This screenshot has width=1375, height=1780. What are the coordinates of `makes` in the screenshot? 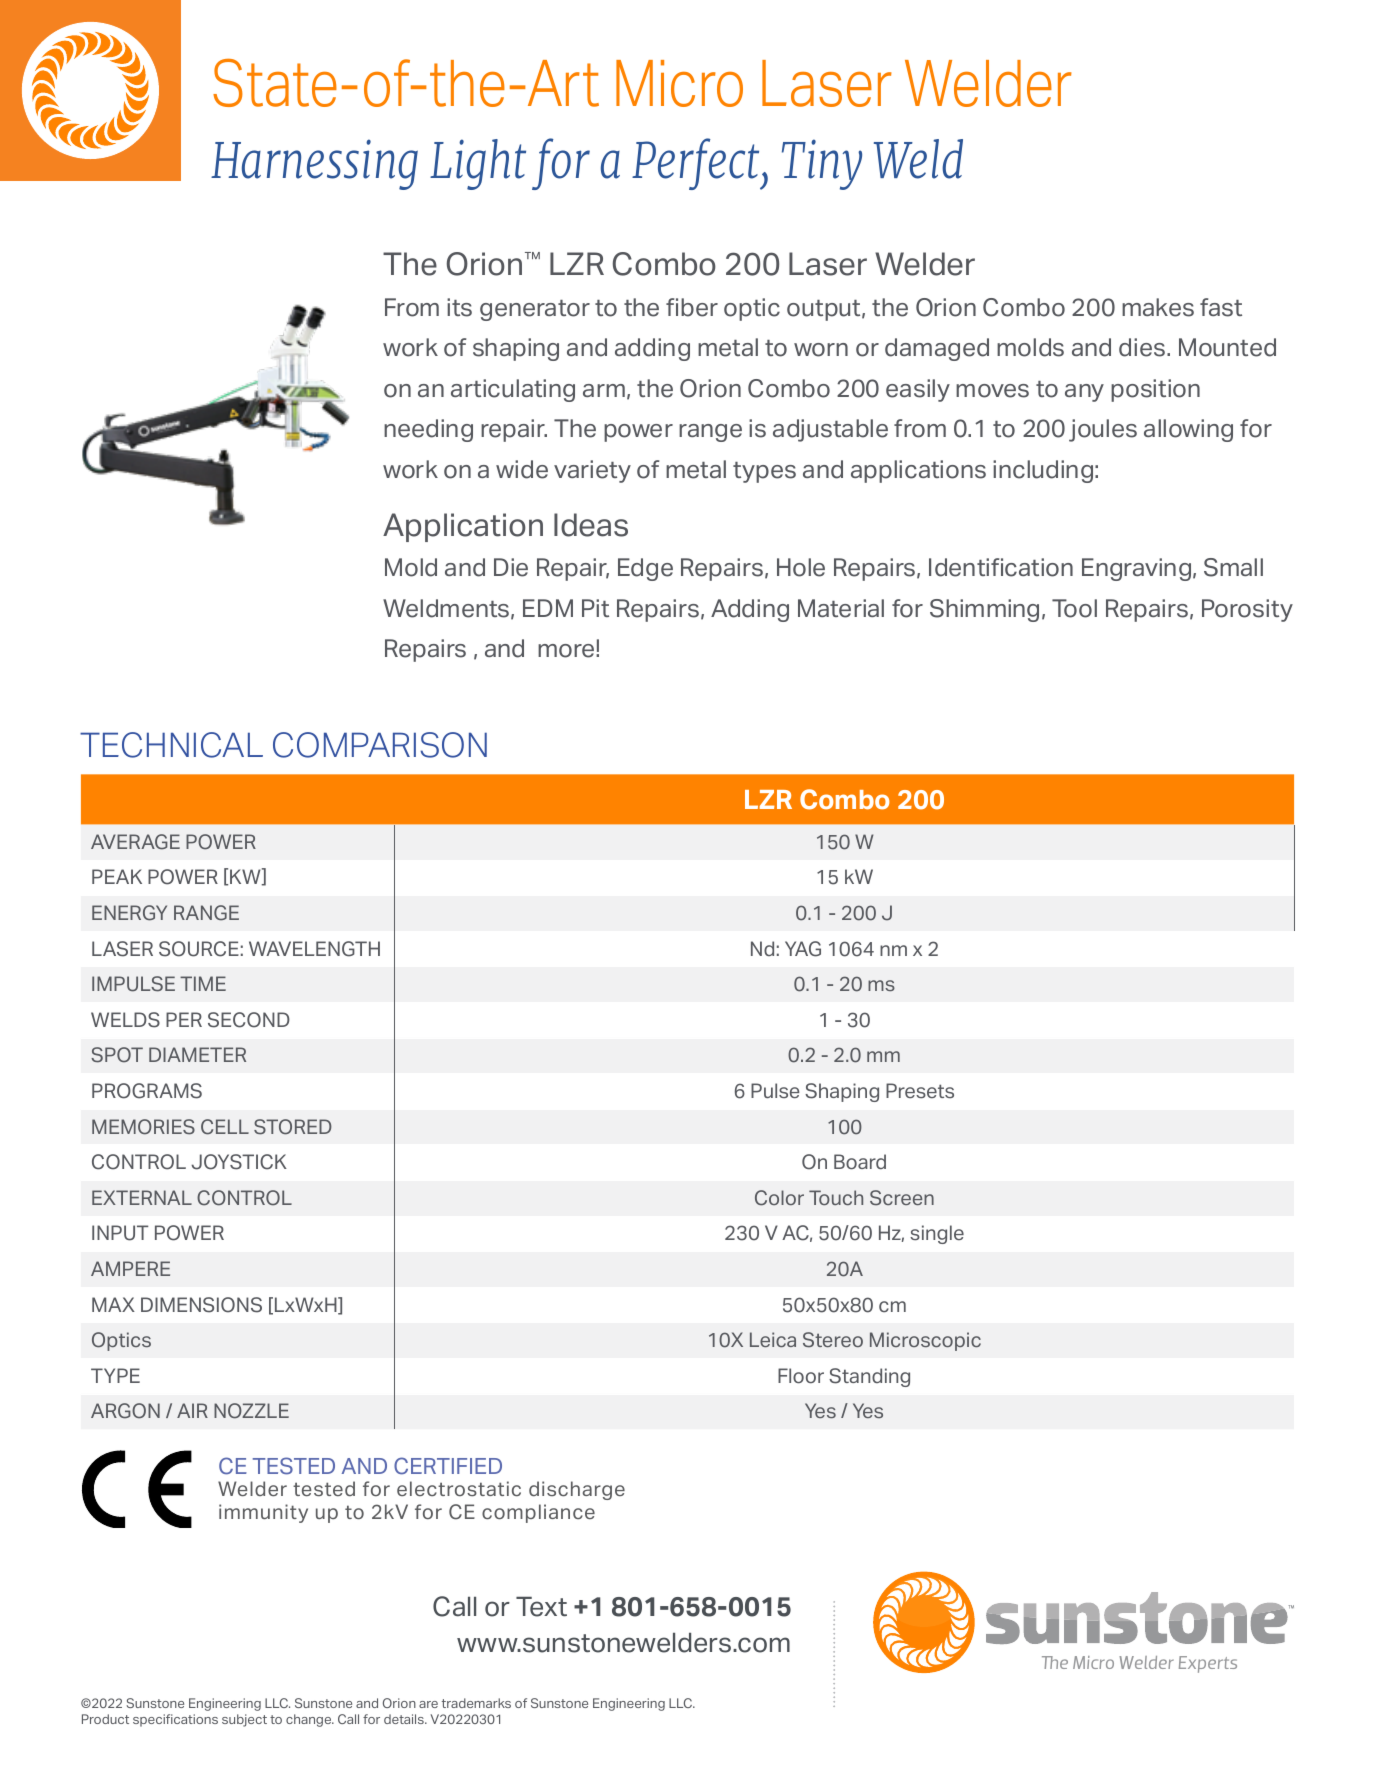 It's located at (1158, 307).
